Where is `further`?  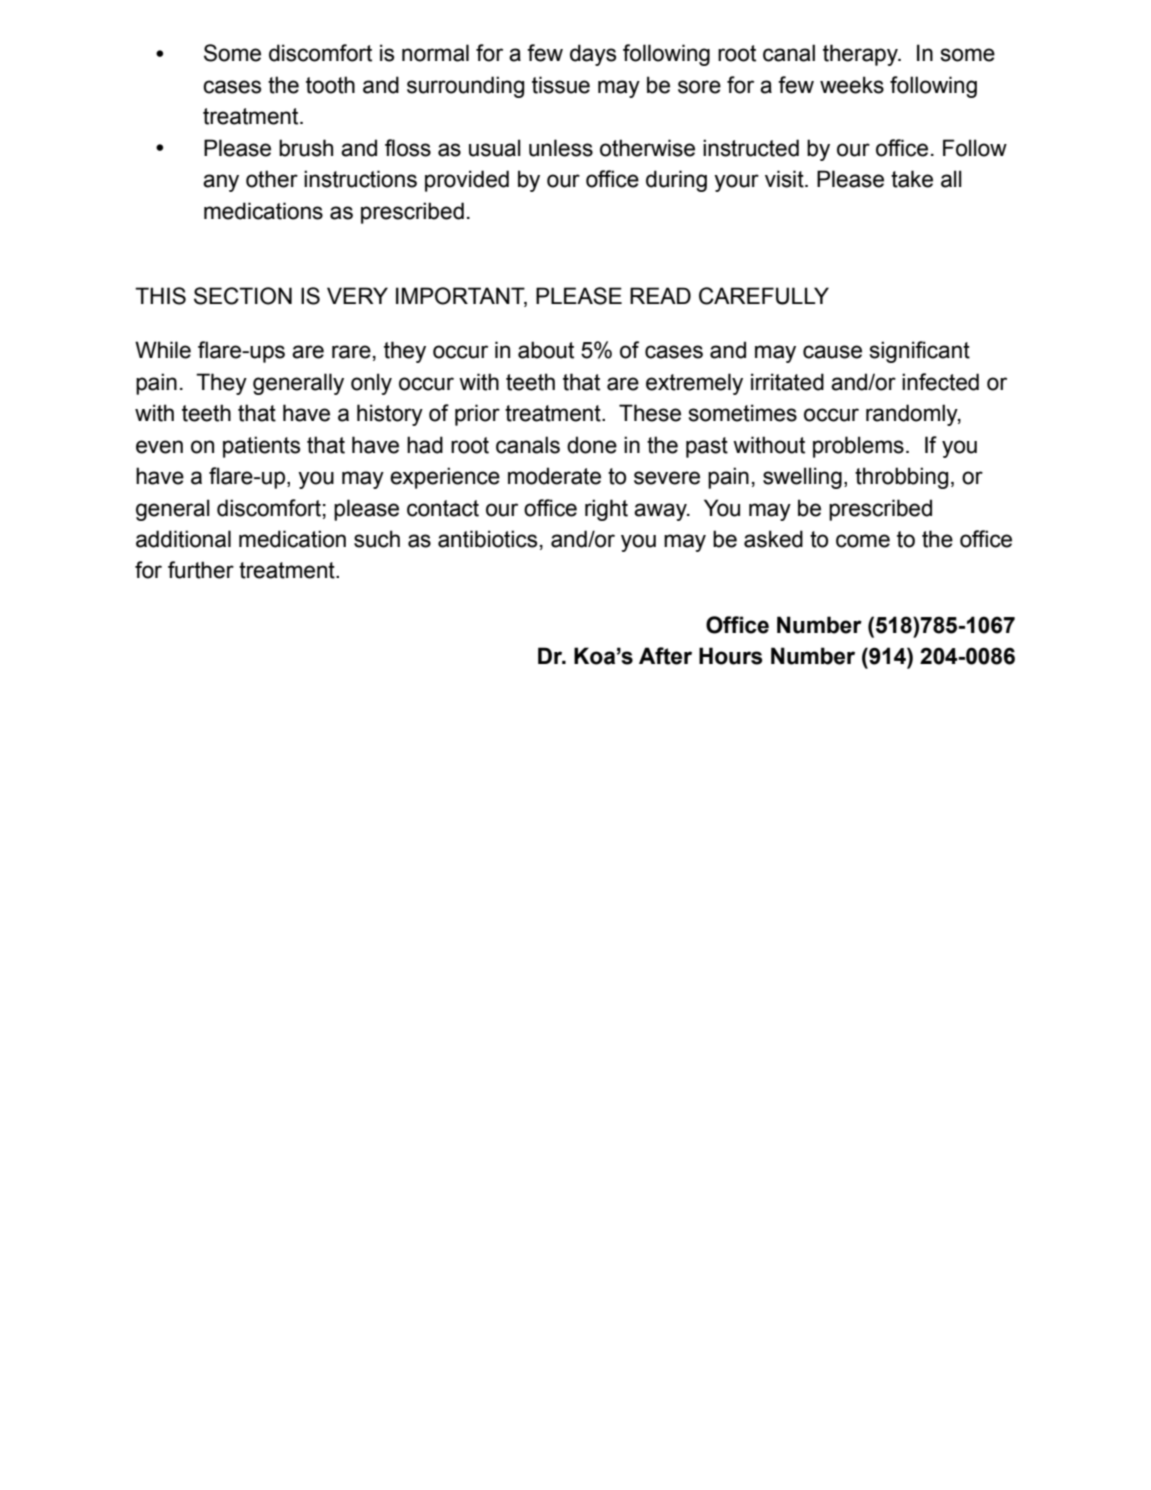
further is located at coordinates (201, 570).
